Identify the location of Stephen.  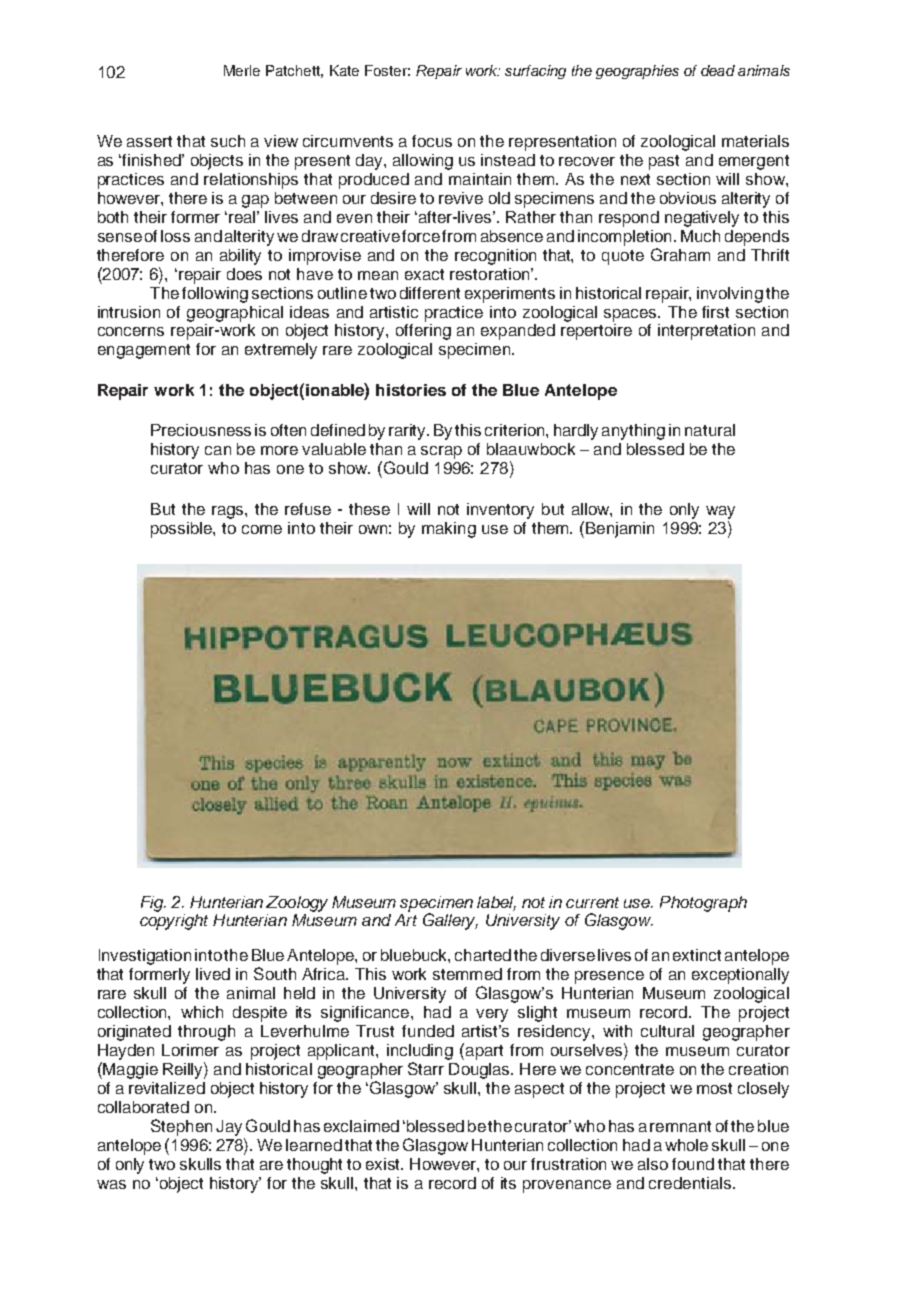
(181, 1127).
